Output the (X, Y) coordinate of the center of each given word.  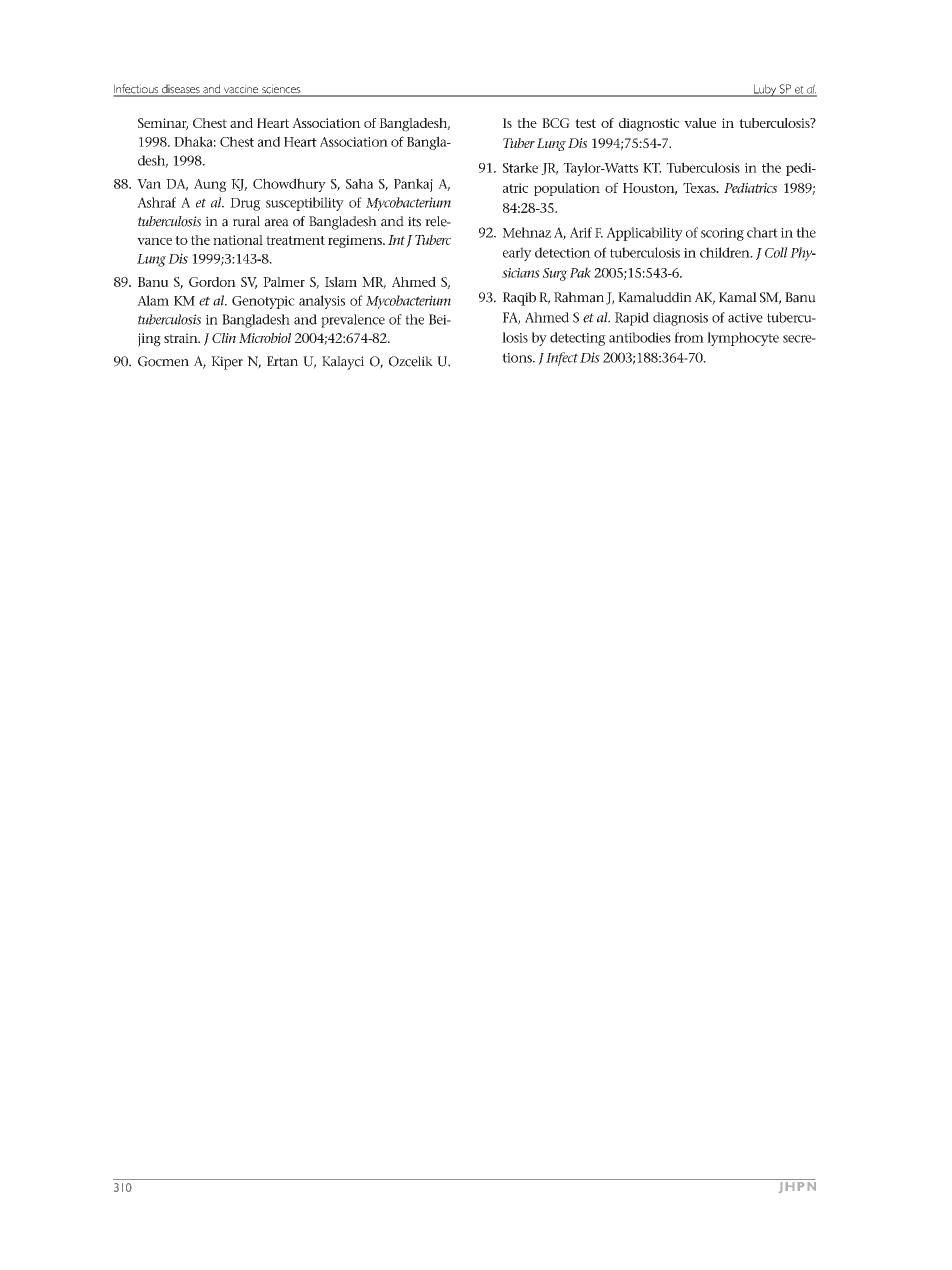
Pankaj (413, 185)
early (517, 254)
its (414, 221)
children (726, 252)
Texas (700, 188)
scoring (722, 234)
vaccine (241, 90)
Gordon (212, 282)
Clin (224, 338)
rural (246, 221)
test (585, 123)
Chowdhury (289, 185)
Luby (764, 90)
